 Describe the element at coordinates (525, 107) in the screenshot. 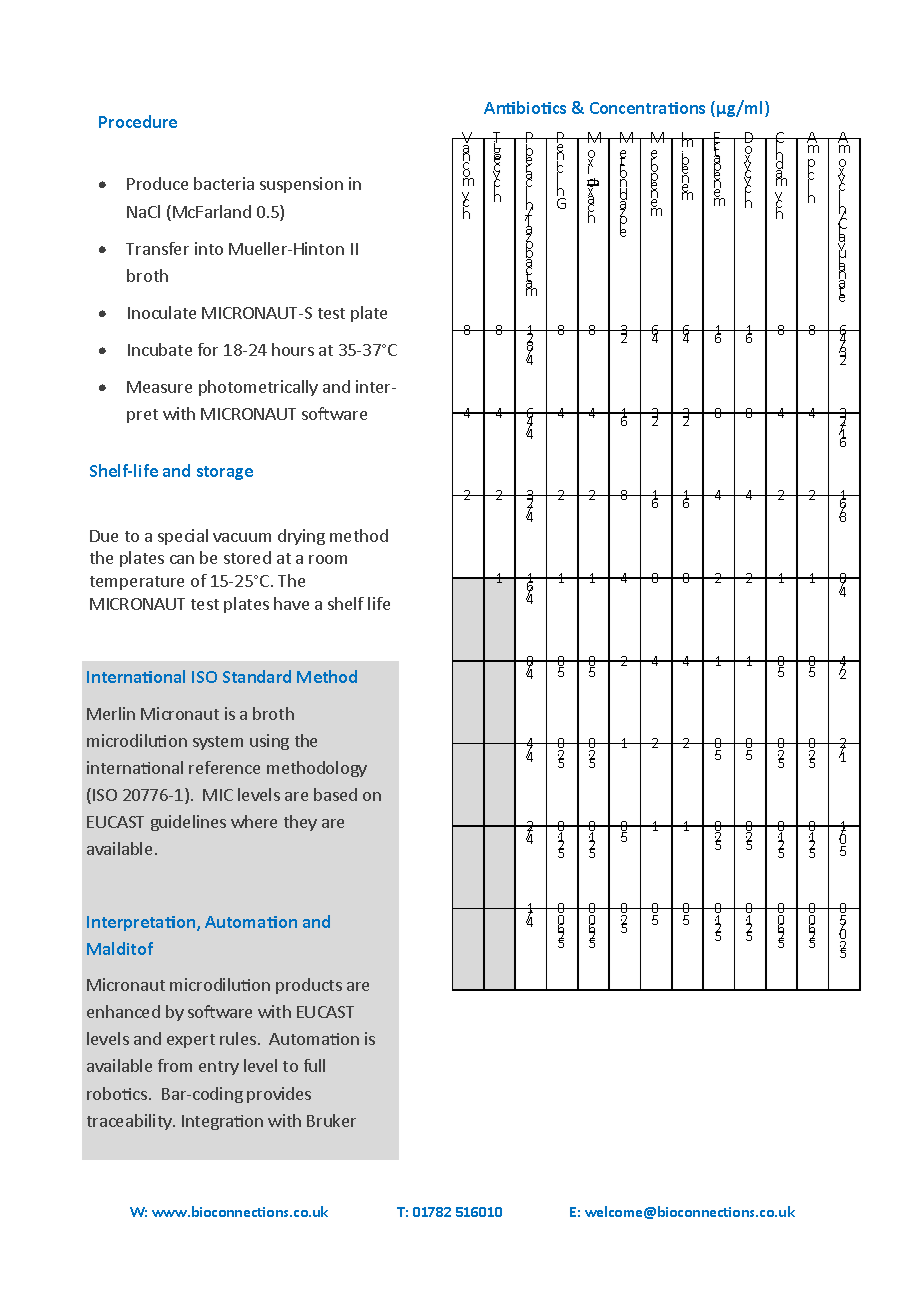

I see `Antibiotics` at that location.
